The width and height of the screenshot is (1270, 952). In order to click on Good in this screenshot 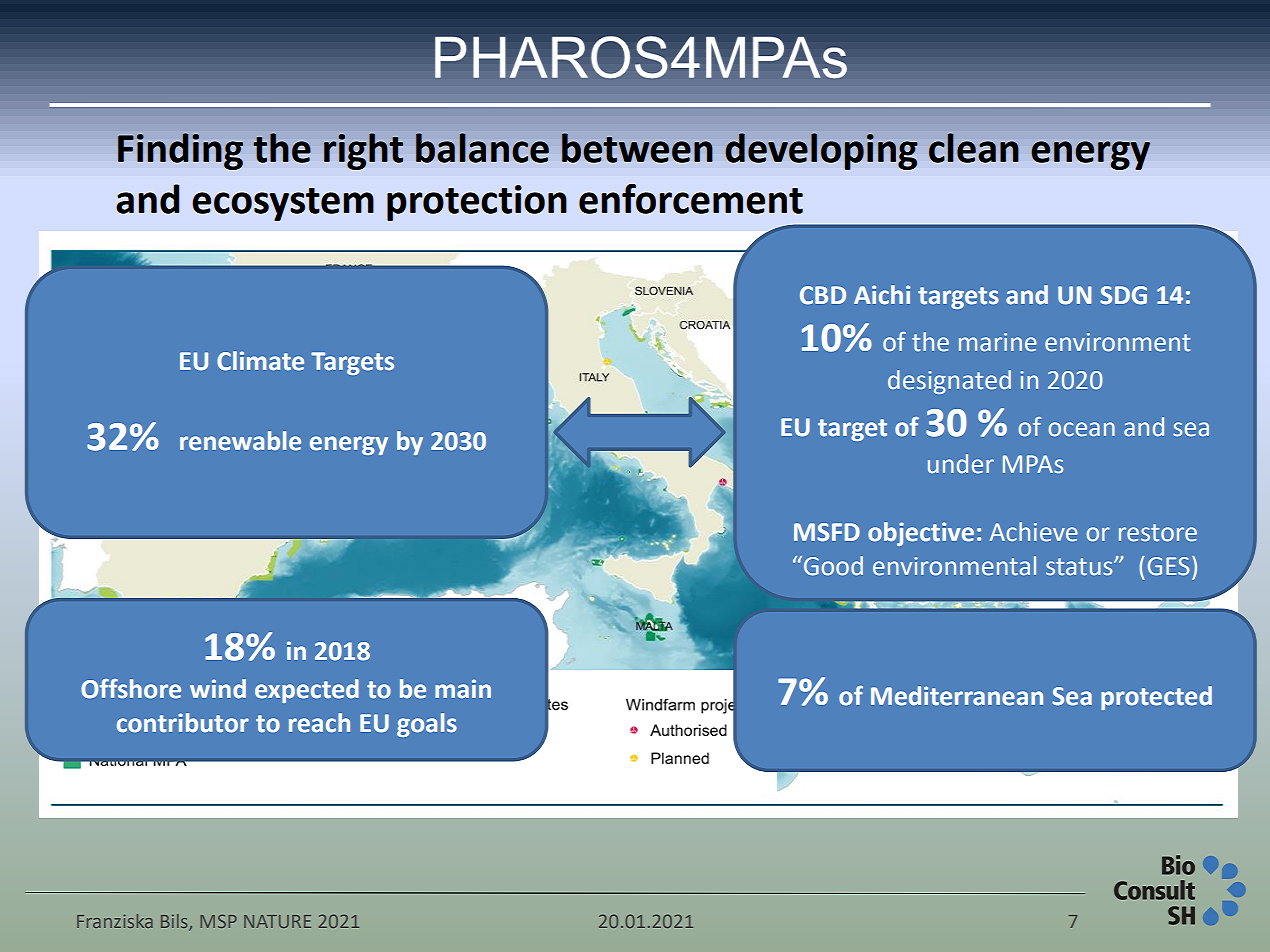, I will do `click(832, 566)`.
